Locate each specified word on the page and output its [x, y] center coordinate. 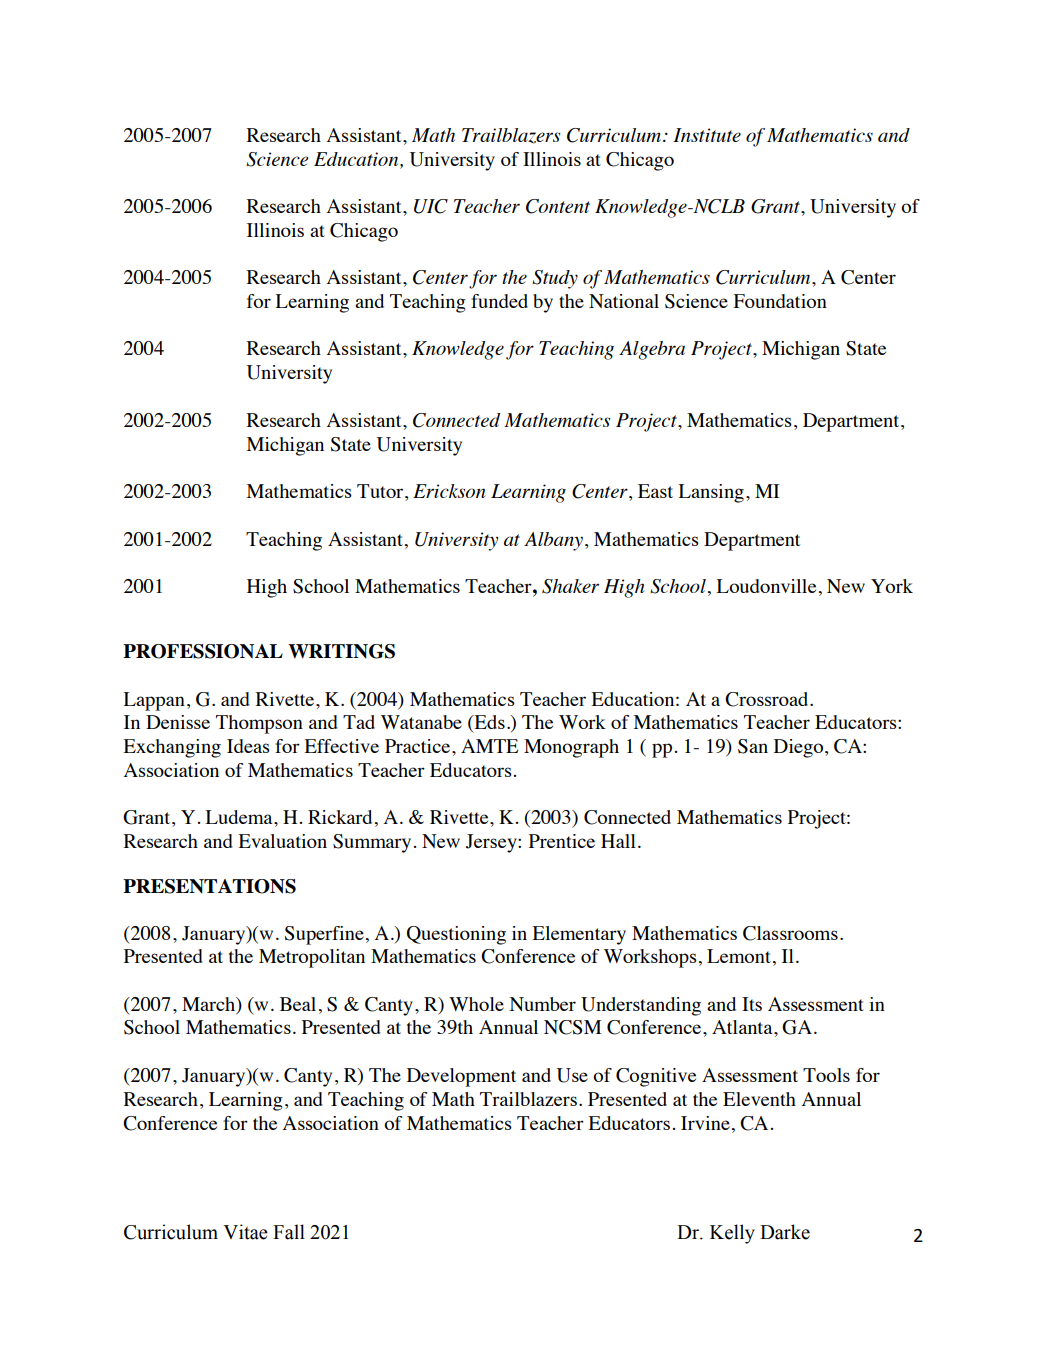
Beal [298, 1004]
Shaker [570, 586]
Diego [800, 748]
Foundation [780, 301]
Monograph [571, 748]
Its [752, 1004]
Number [543, 1004]
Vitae [245, 1232]
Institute [707, 135]
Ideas [248, 746]
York [892, 586]
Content [558, 206]
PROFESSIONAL [203, 651]
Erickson [449, 491]
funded [499, 301]
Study [555, 279]
